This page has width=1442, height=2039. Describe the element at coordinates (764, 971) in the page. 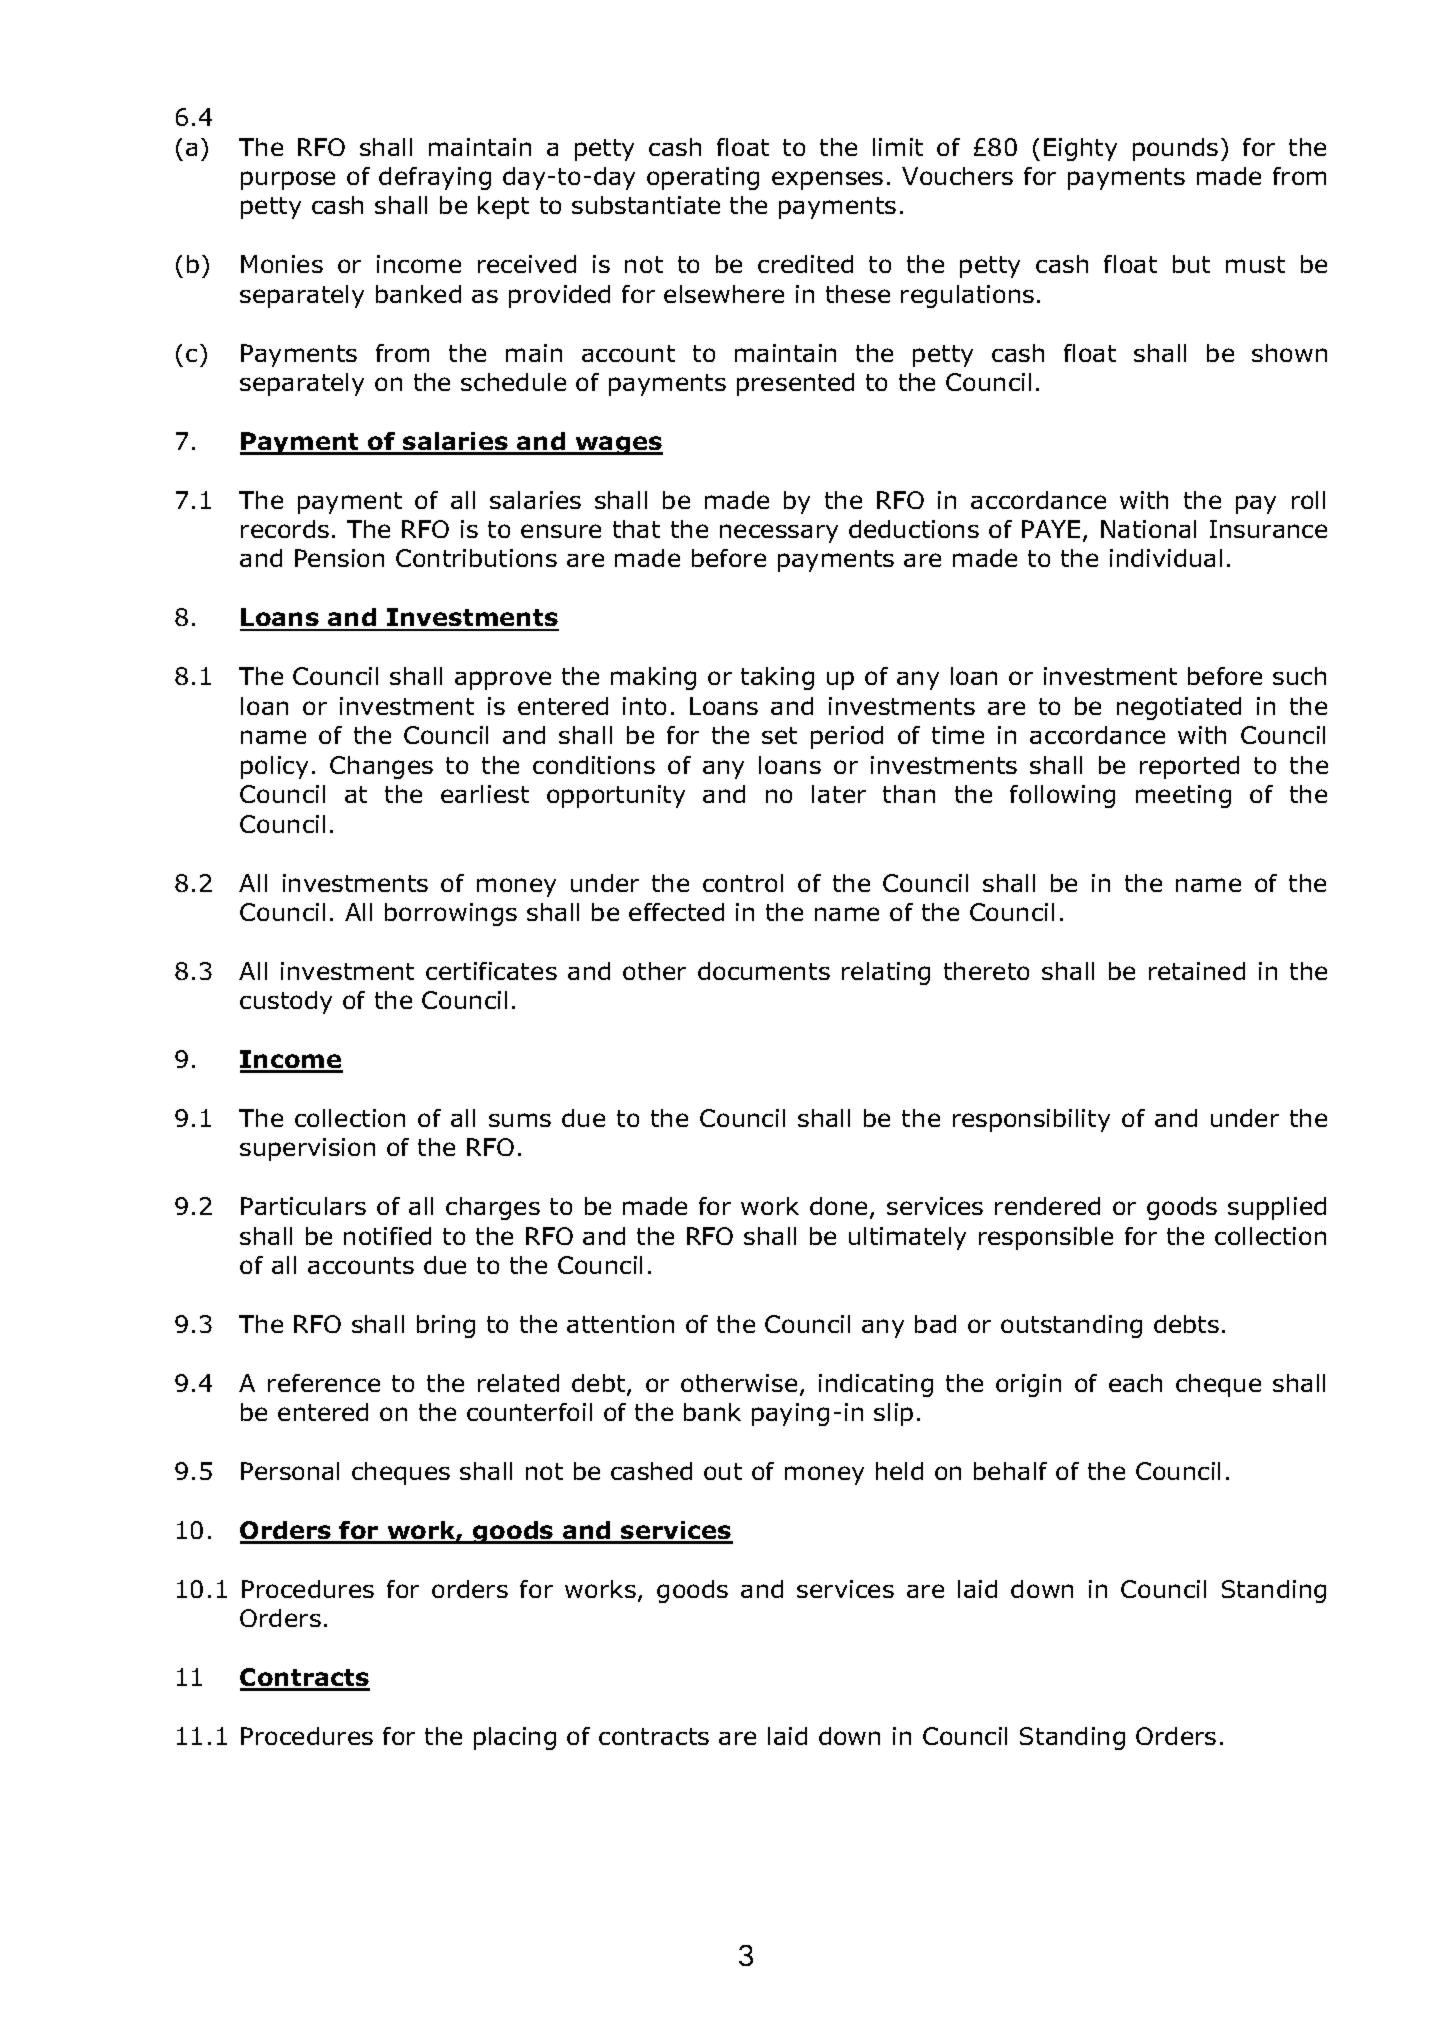

I see `documents` at that location.
